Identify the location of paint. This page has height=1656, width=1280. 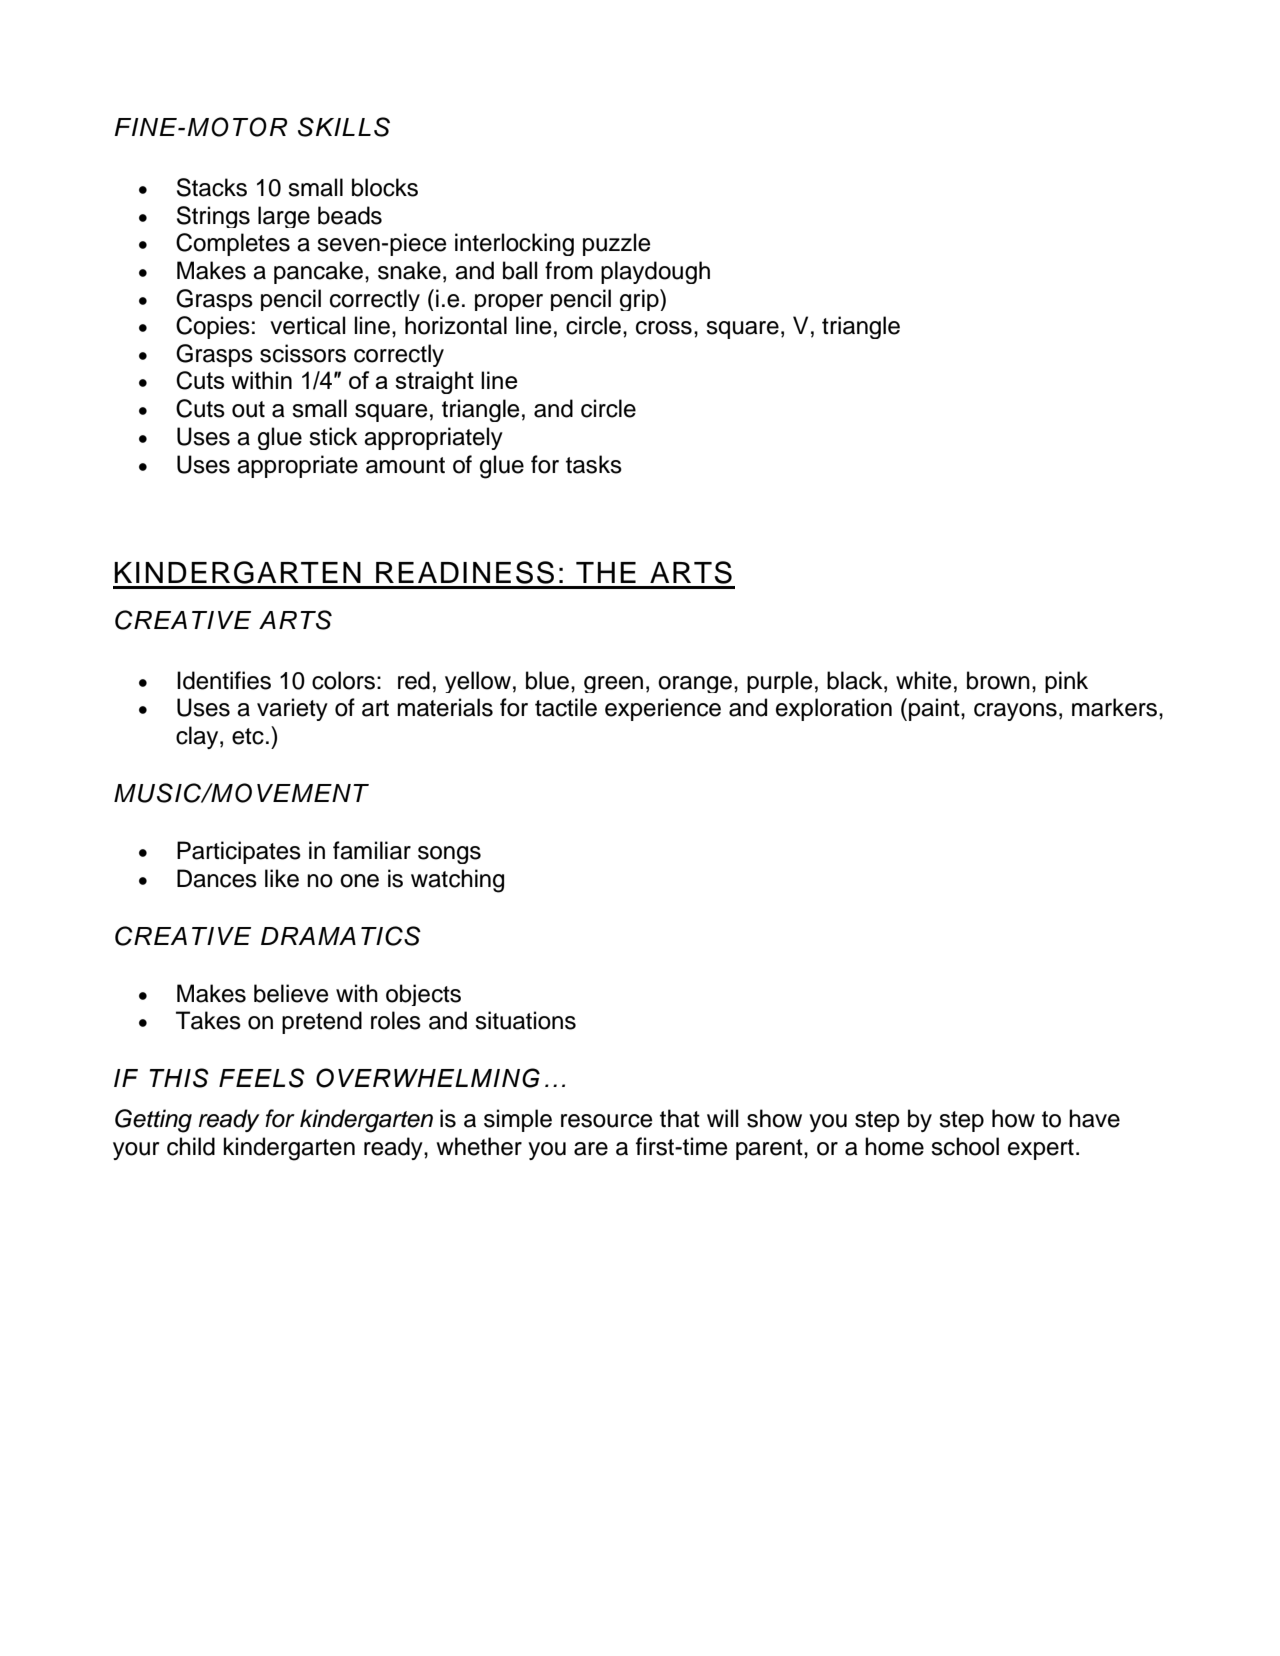
(935, 709).
